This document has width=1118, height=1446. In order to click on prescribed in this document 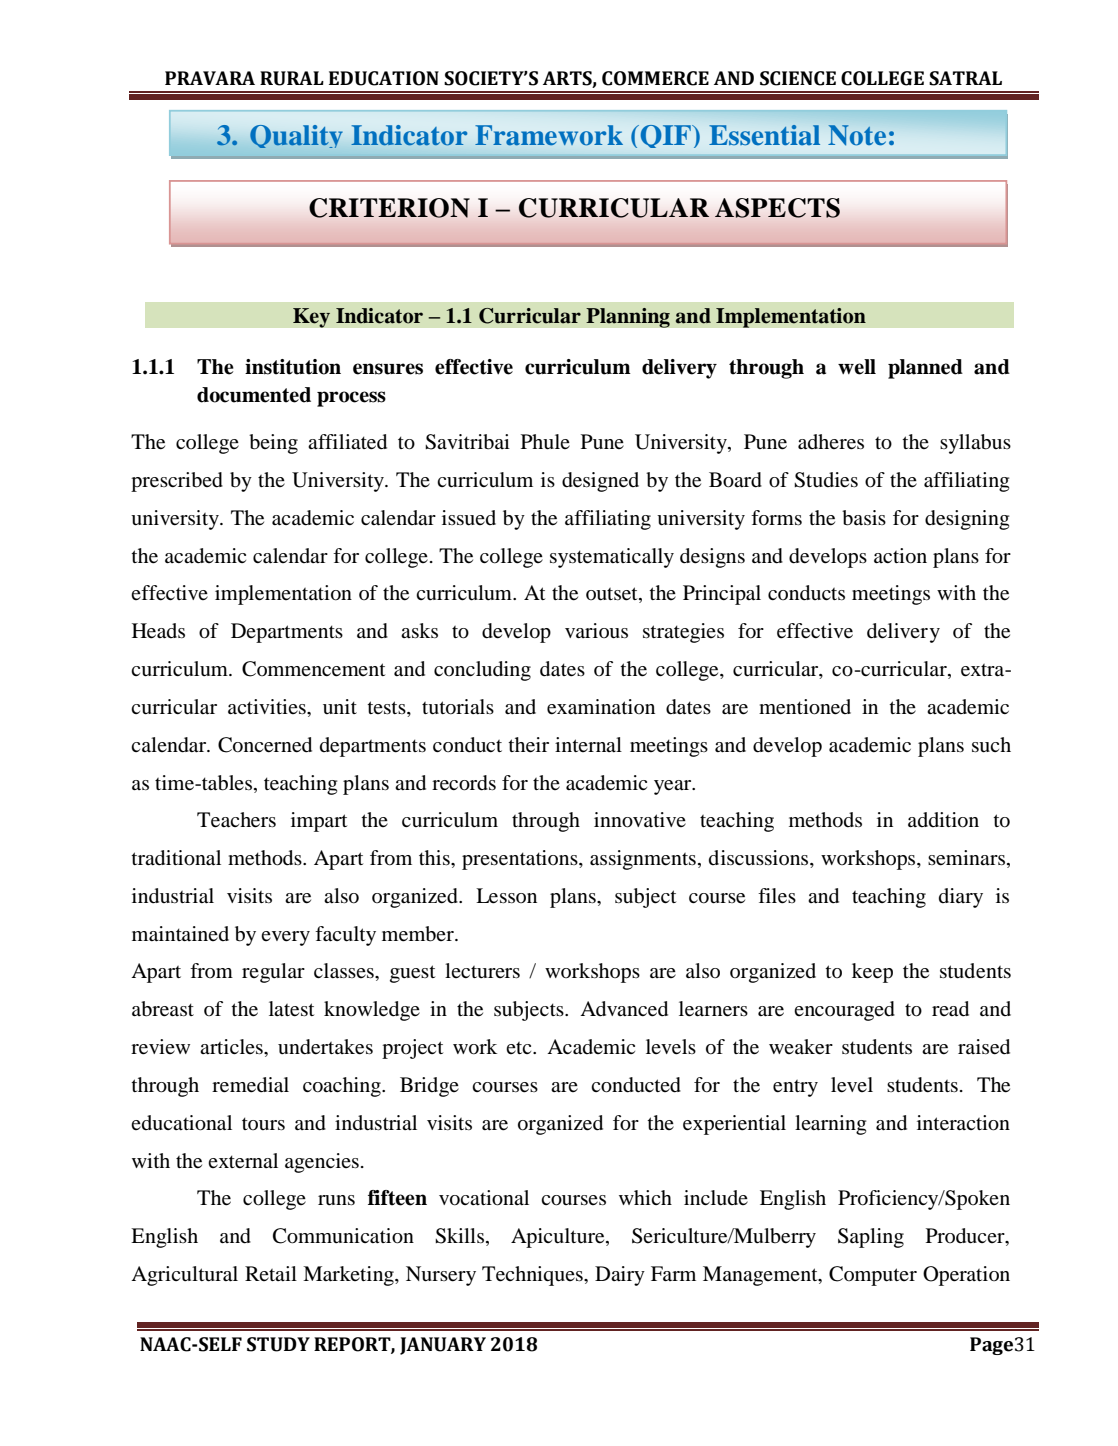, I will do `click(177, 482)`.
